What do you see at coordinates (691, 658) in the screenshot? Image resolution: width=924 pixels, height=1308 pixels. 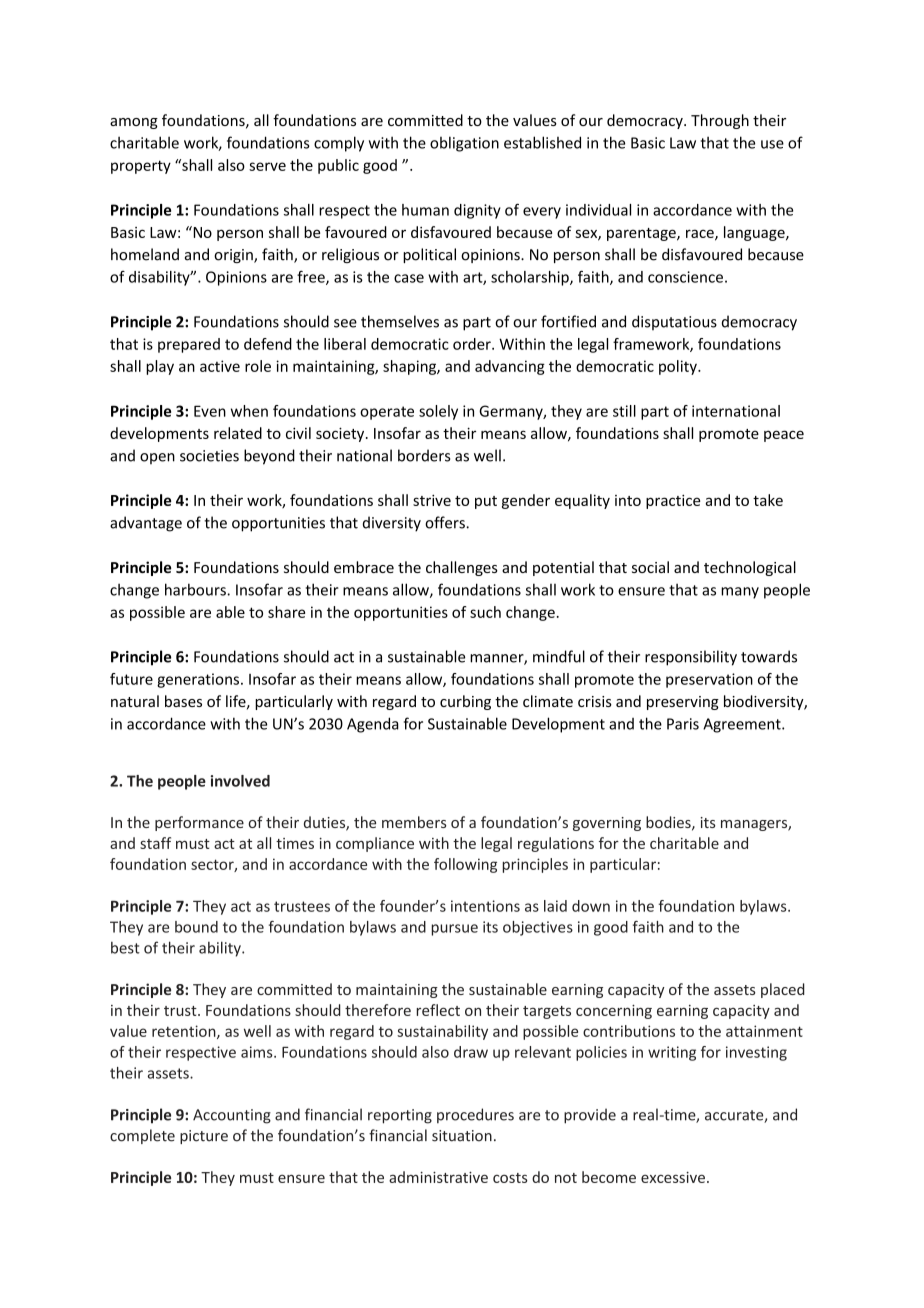 I see `responsibility` at bounding box center [691, 658].
